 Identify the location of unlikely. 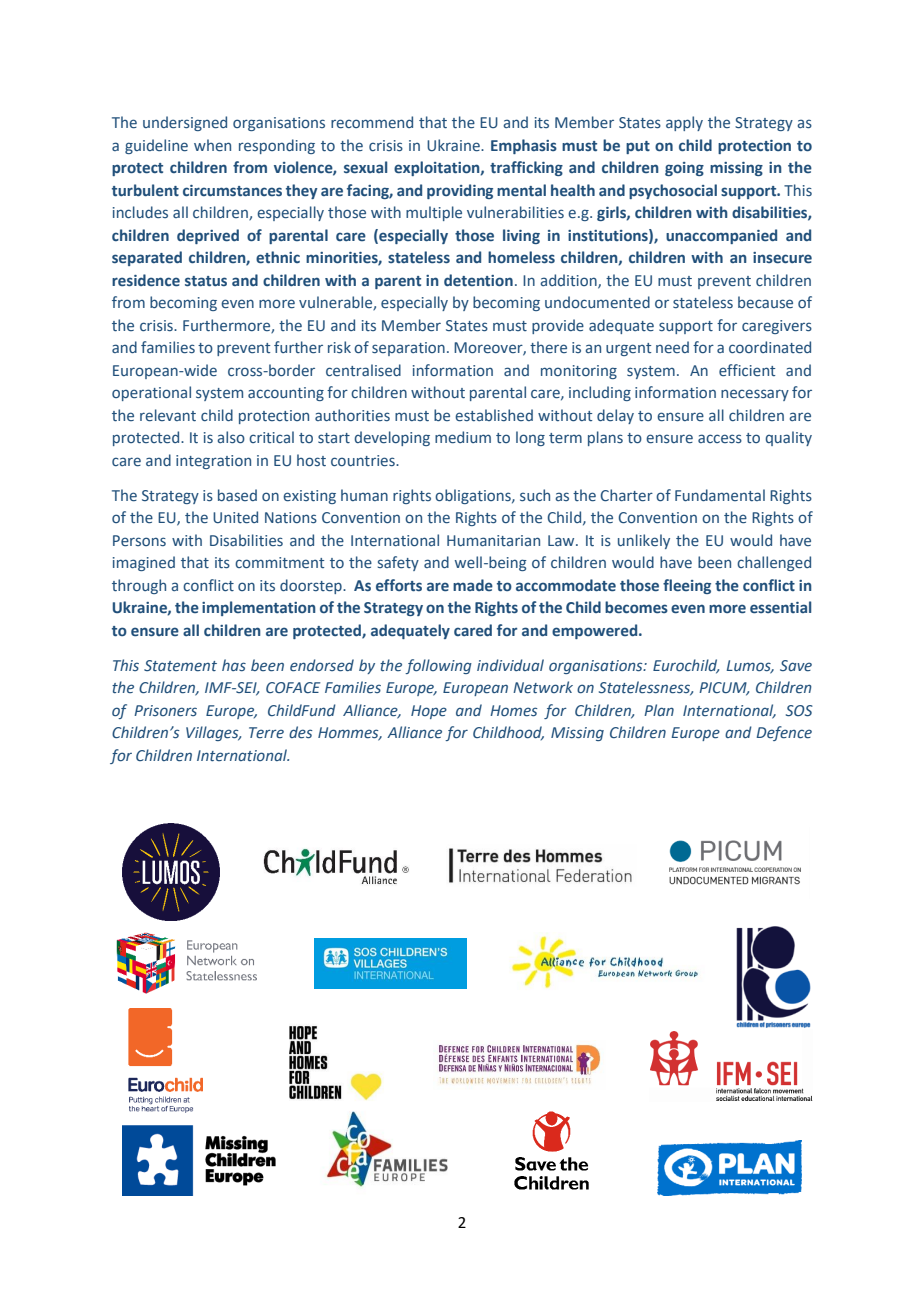
(644, 541).
